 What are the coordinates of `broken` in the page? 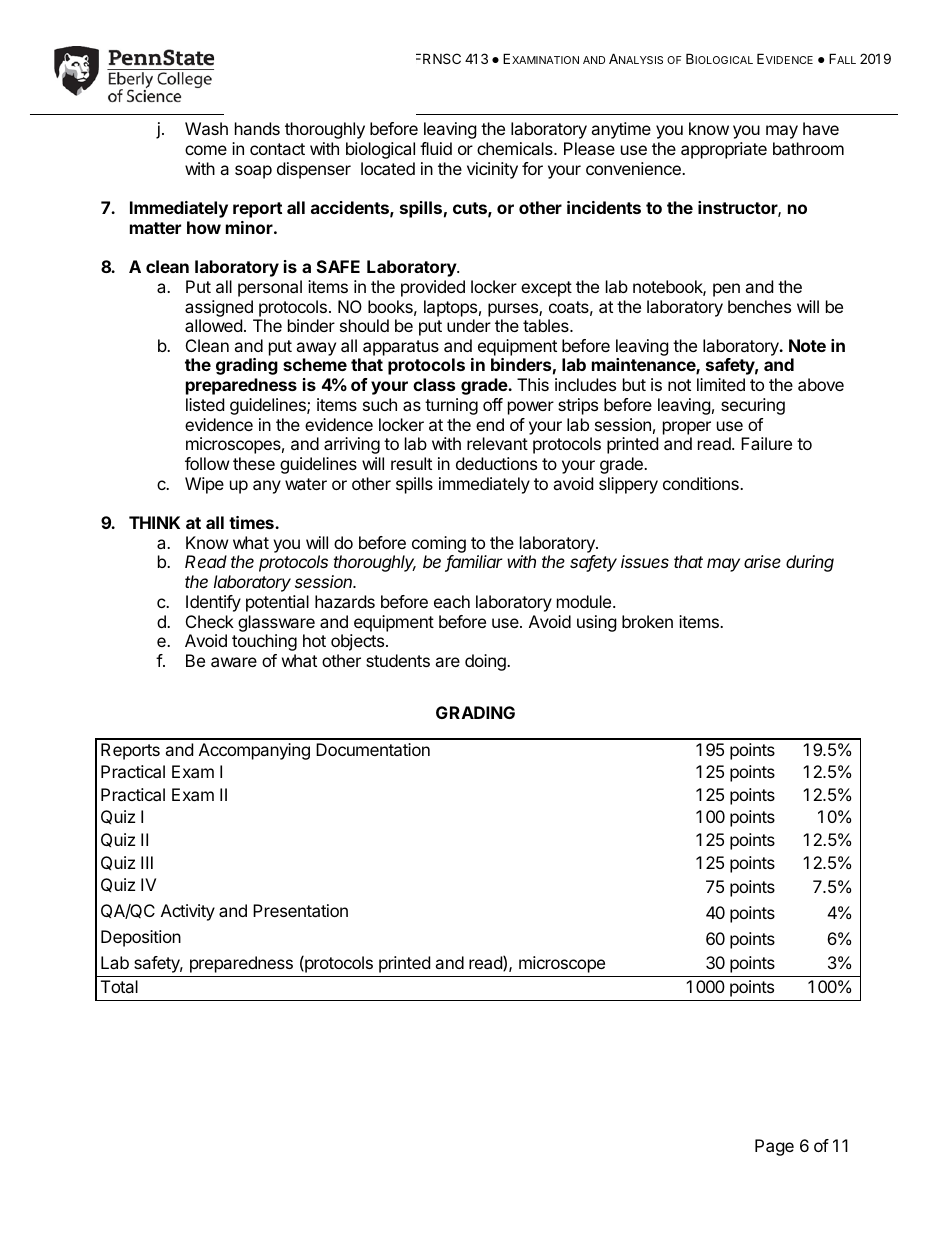 It's located at (647, 621).
